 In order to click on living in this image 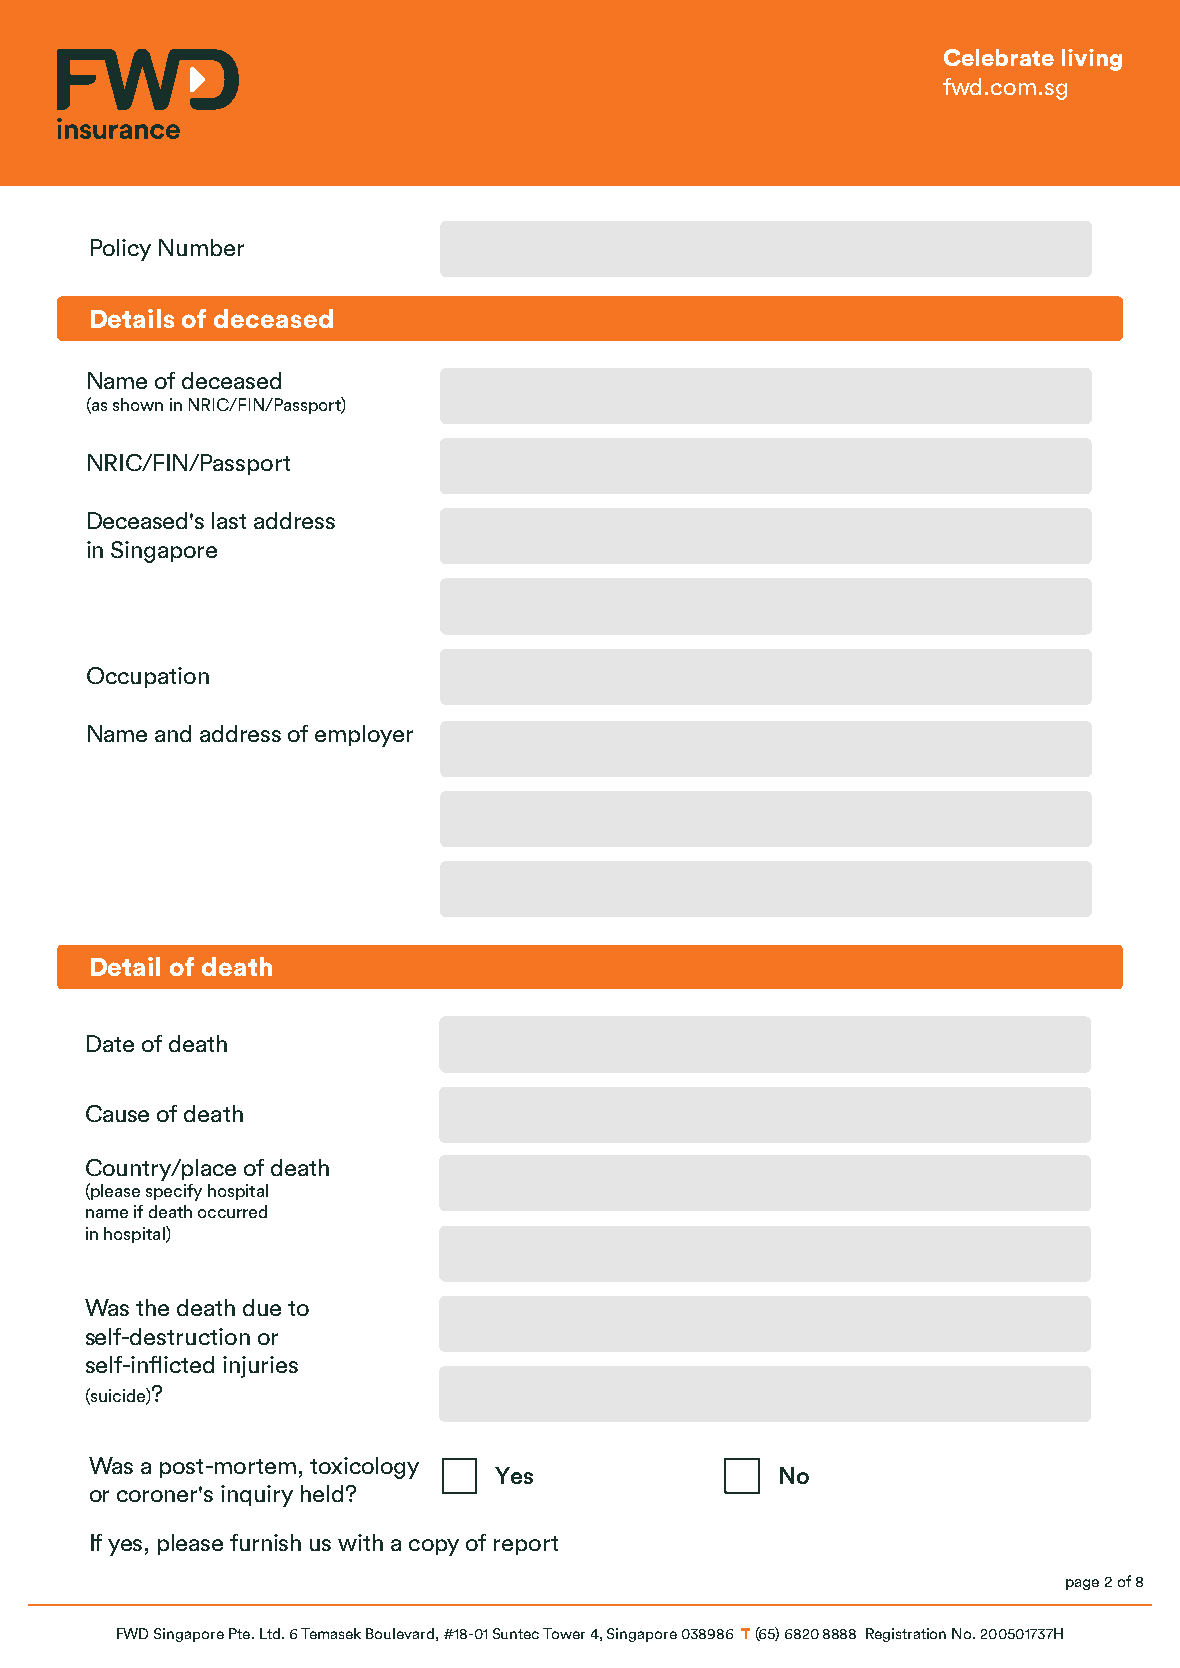, I will do `click(1092, 60)`.
